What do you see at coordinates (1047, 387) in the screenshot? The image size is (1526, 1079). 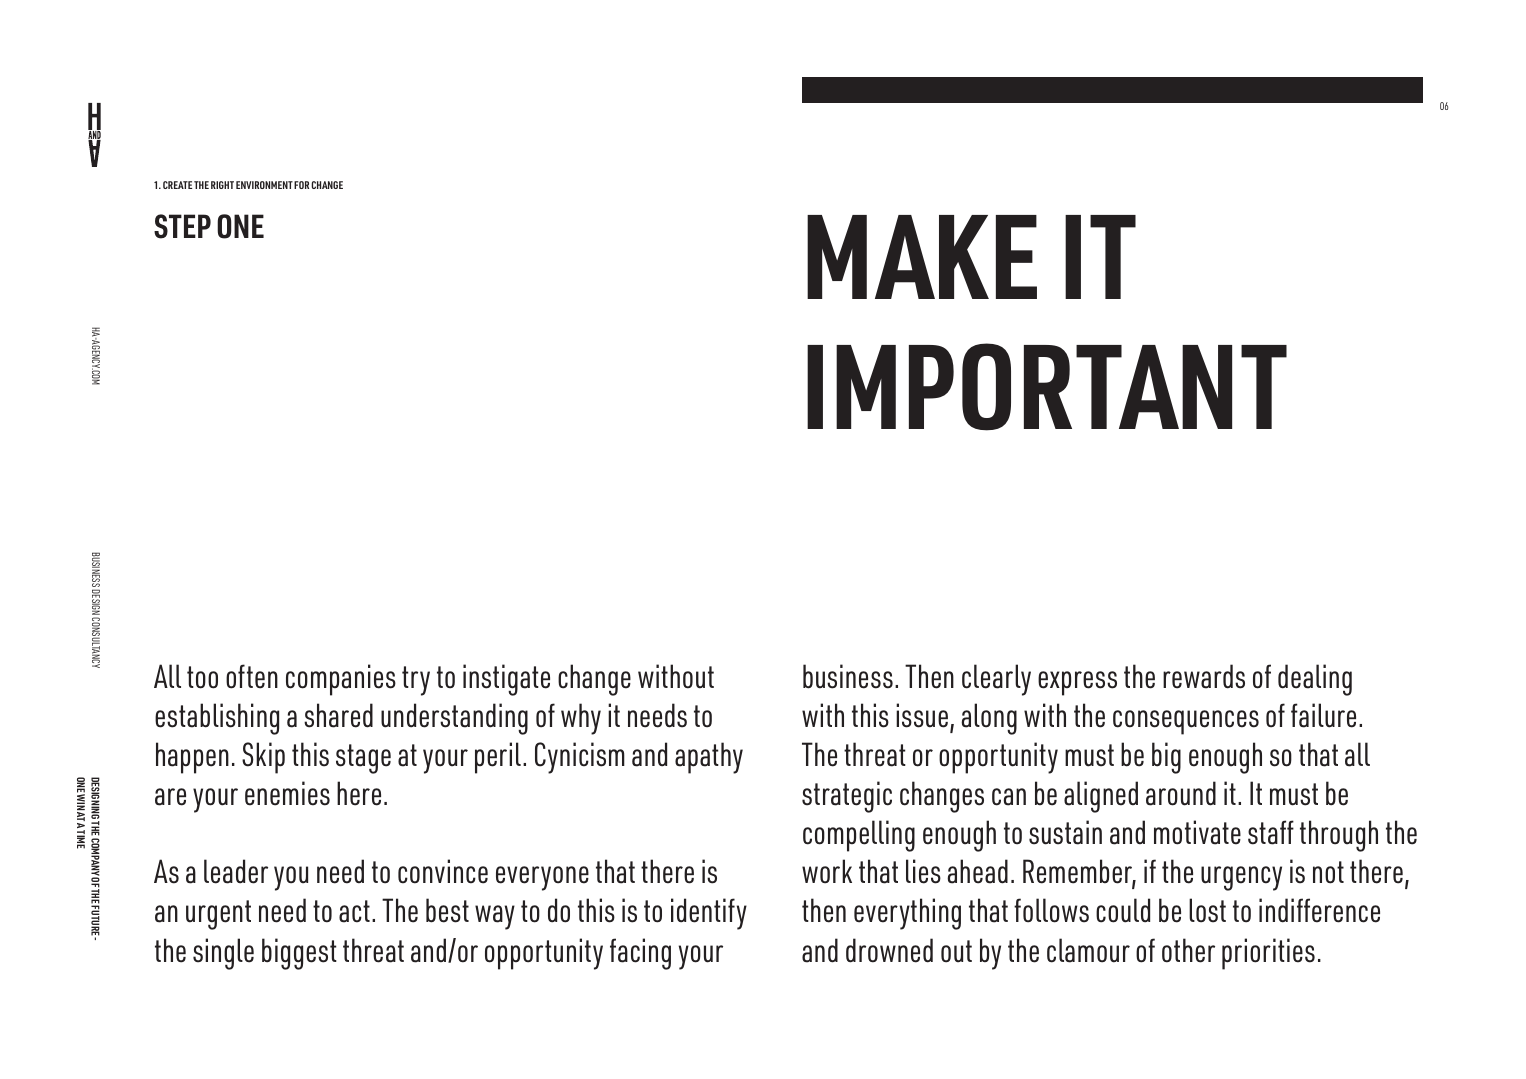 I see `IMPORTANT` at bounding box center [1047, 387].
